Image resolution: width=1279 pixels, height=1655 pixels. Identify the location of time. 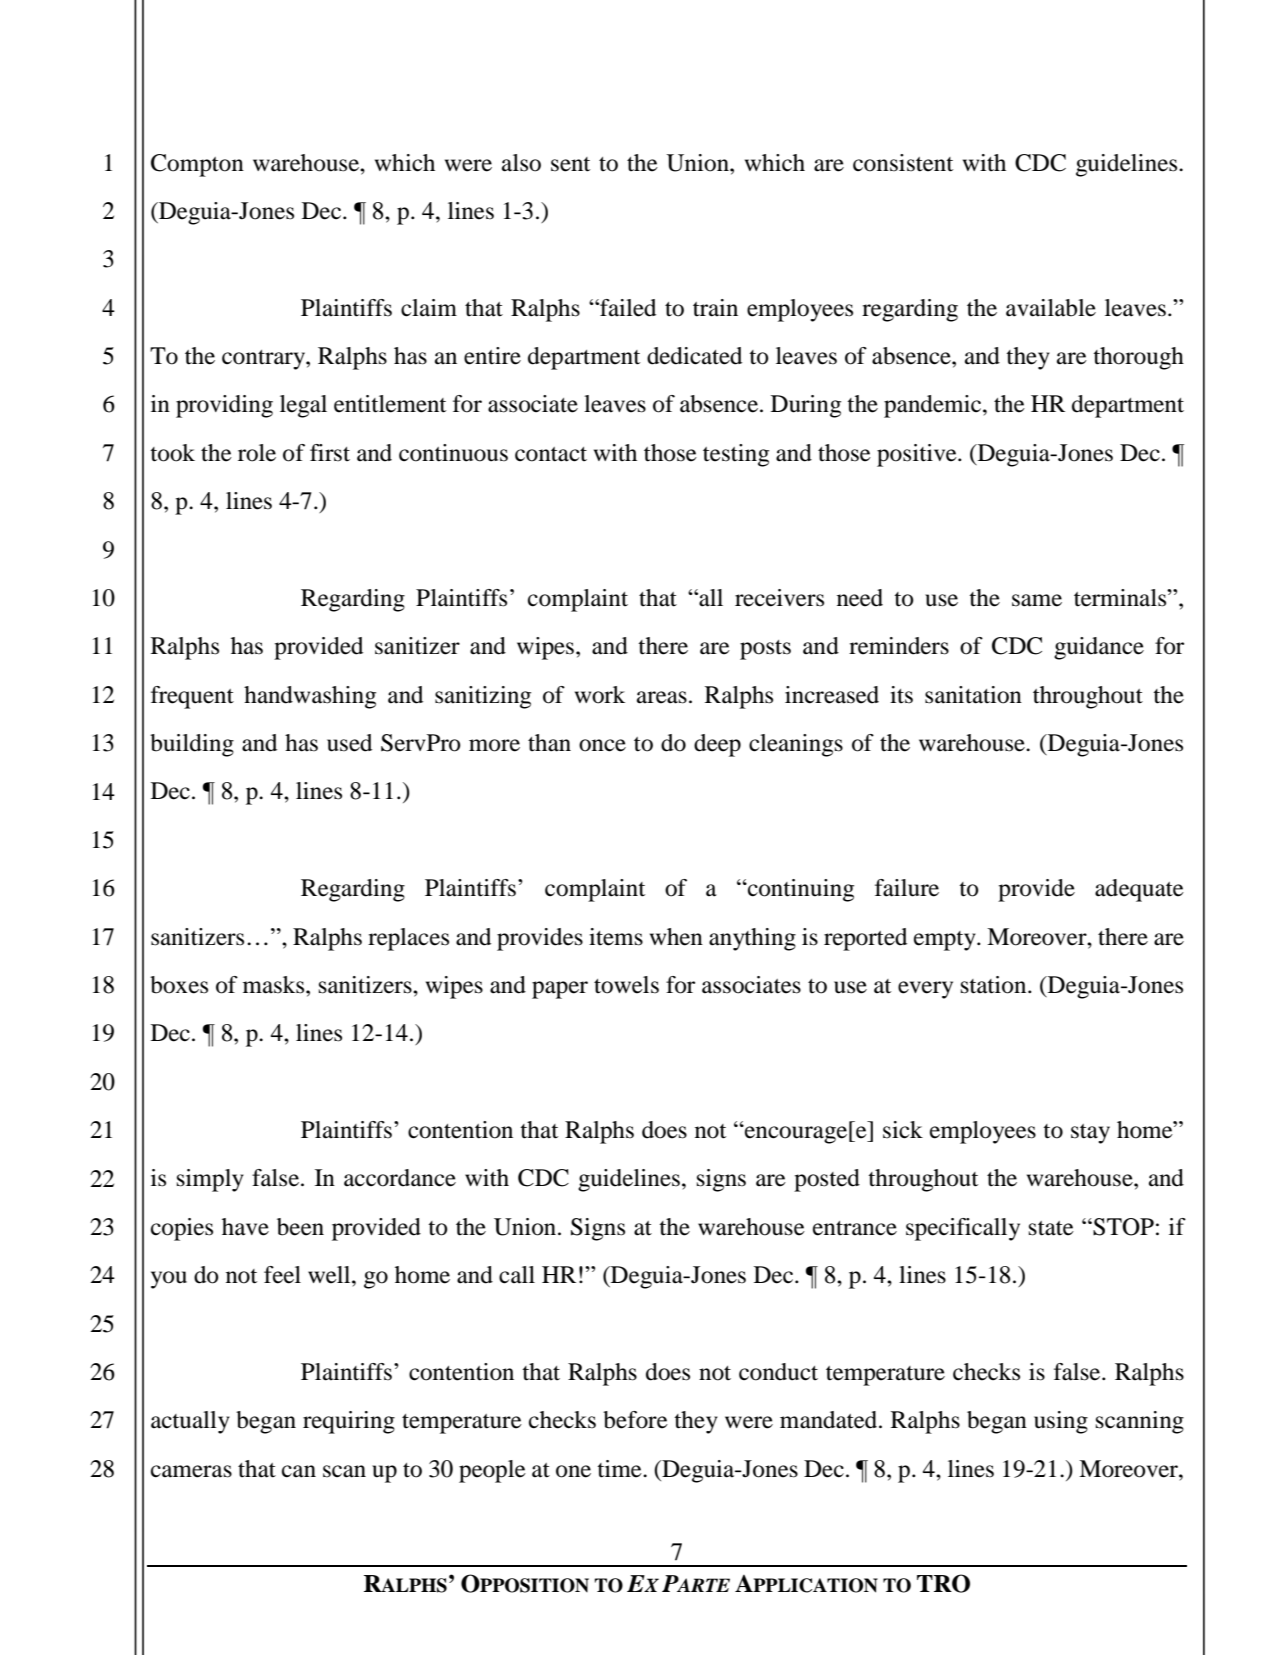
(620, 1469).
